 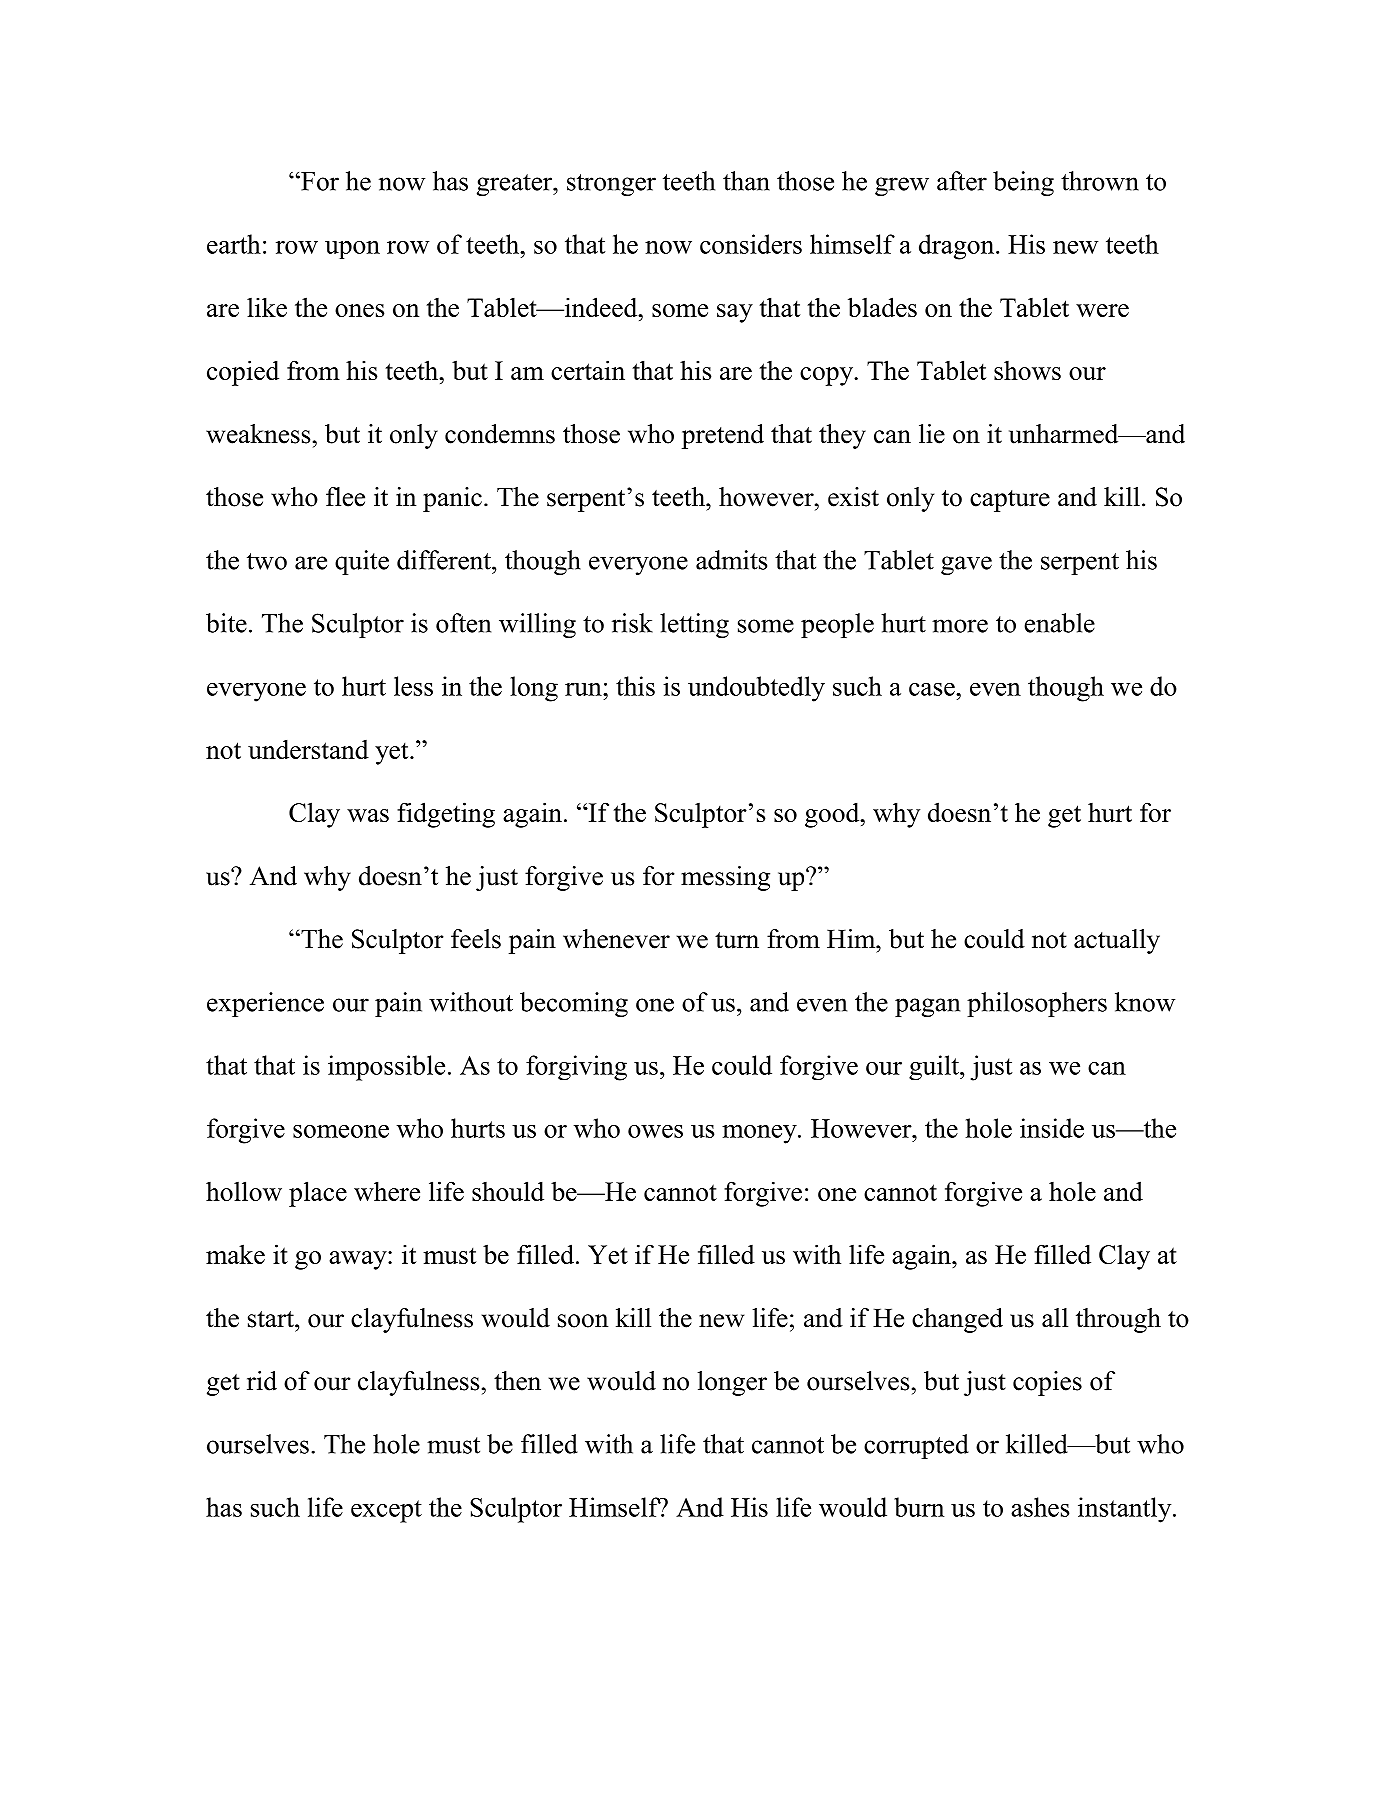 What do you see at coordinates (1059, 623) in the screenshot?
I see `enable` at bounding box center [1059, 623].
